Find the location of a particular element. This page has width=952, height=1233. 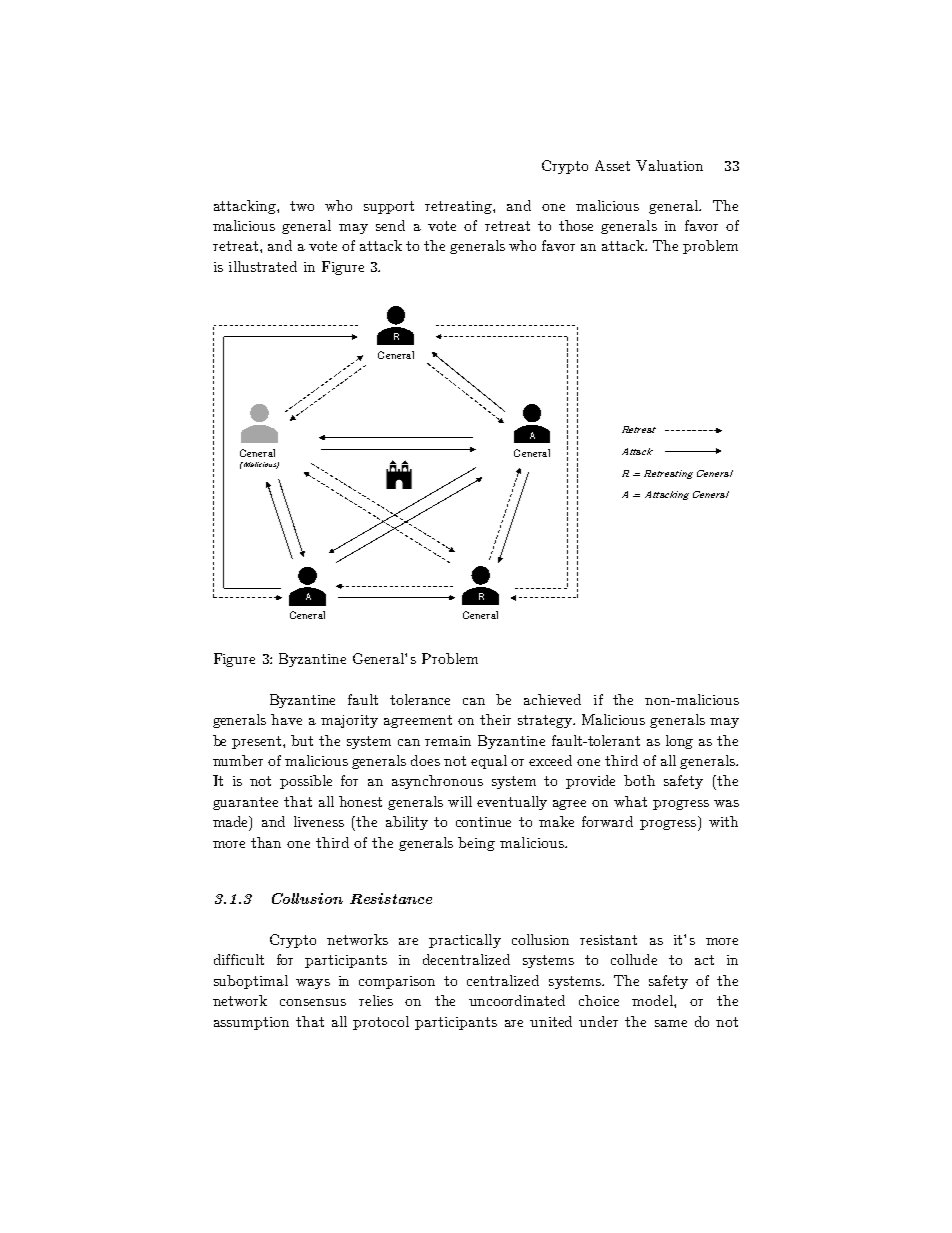

support is located at coordinates (389, 207).
